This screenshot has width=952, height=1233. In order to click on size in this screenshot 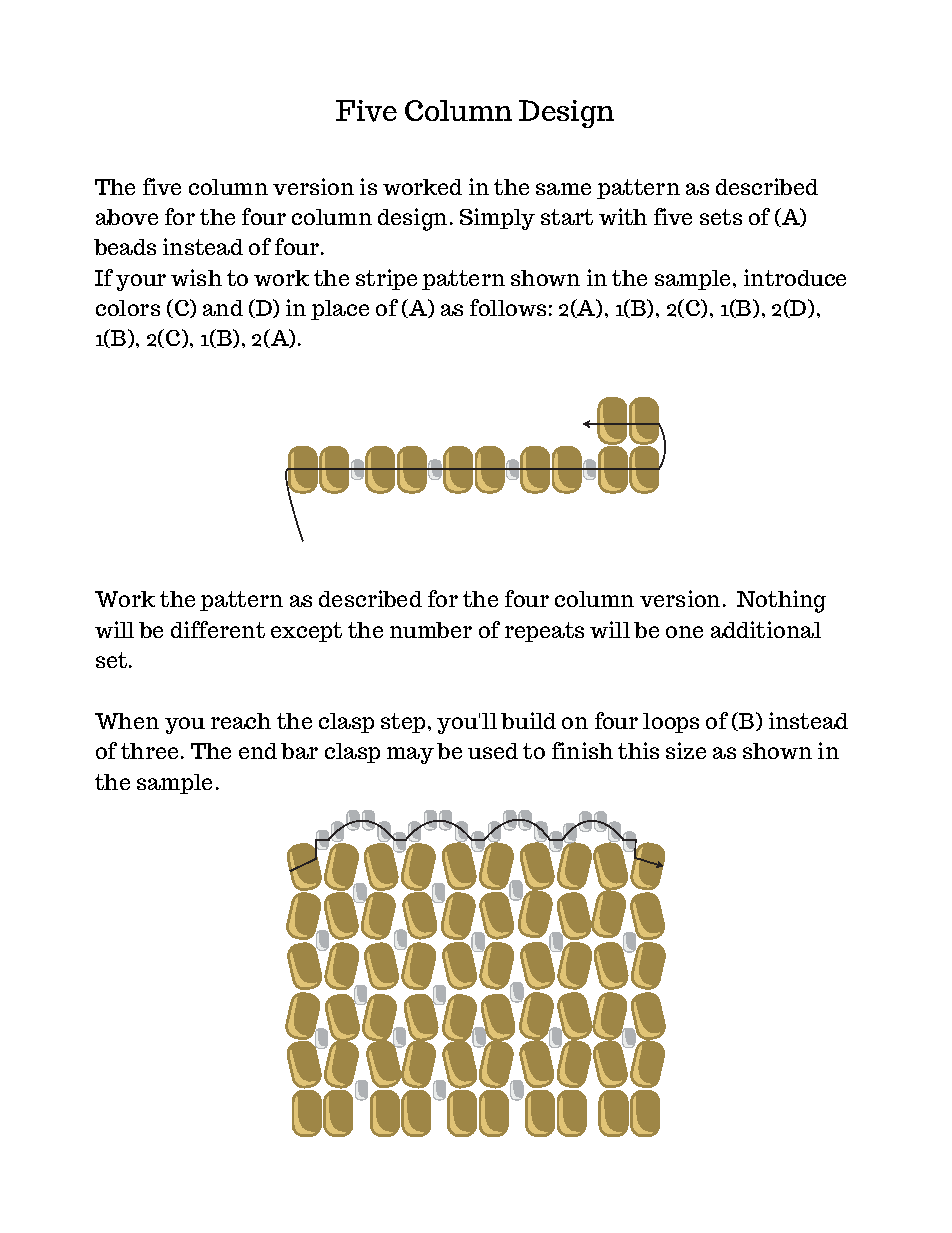, I will do `click(686, 750)`.
